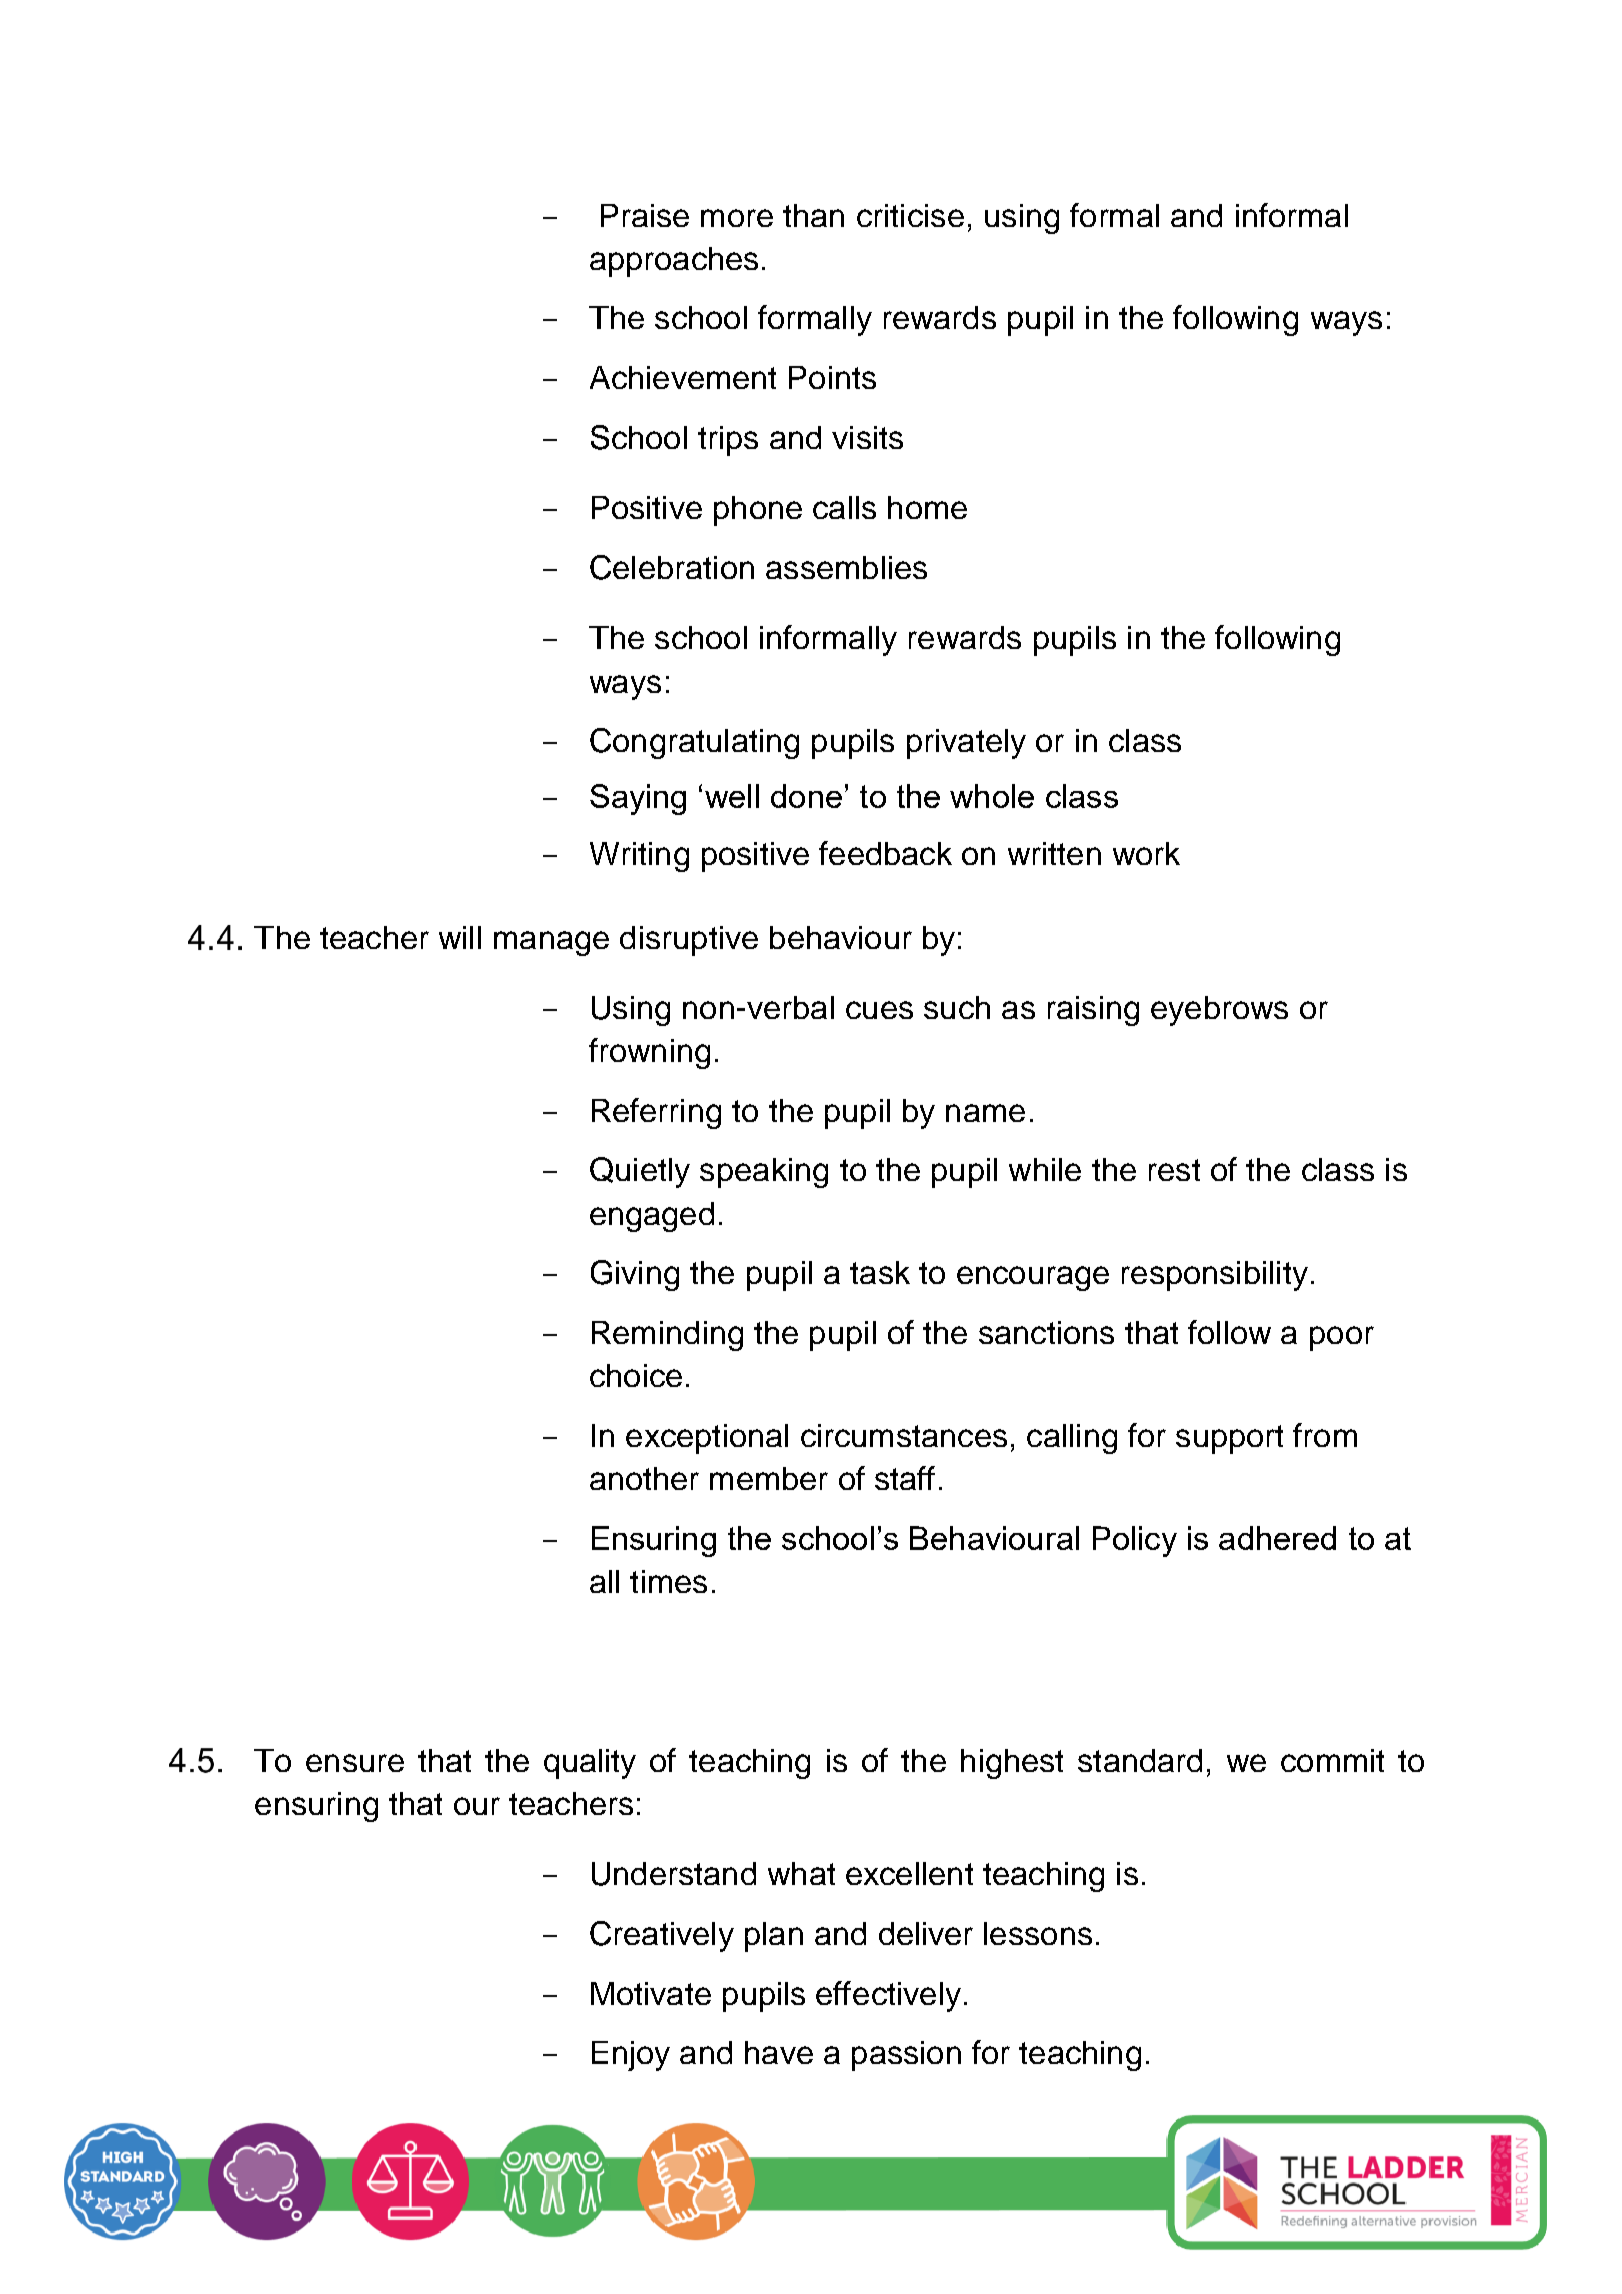 Image resolution: width=1622 pixels, height=2294 pixels. What do you see at coordinates (1277, 1538) in the image?
I see `adhered` at bounding box center [1277, 1538].
